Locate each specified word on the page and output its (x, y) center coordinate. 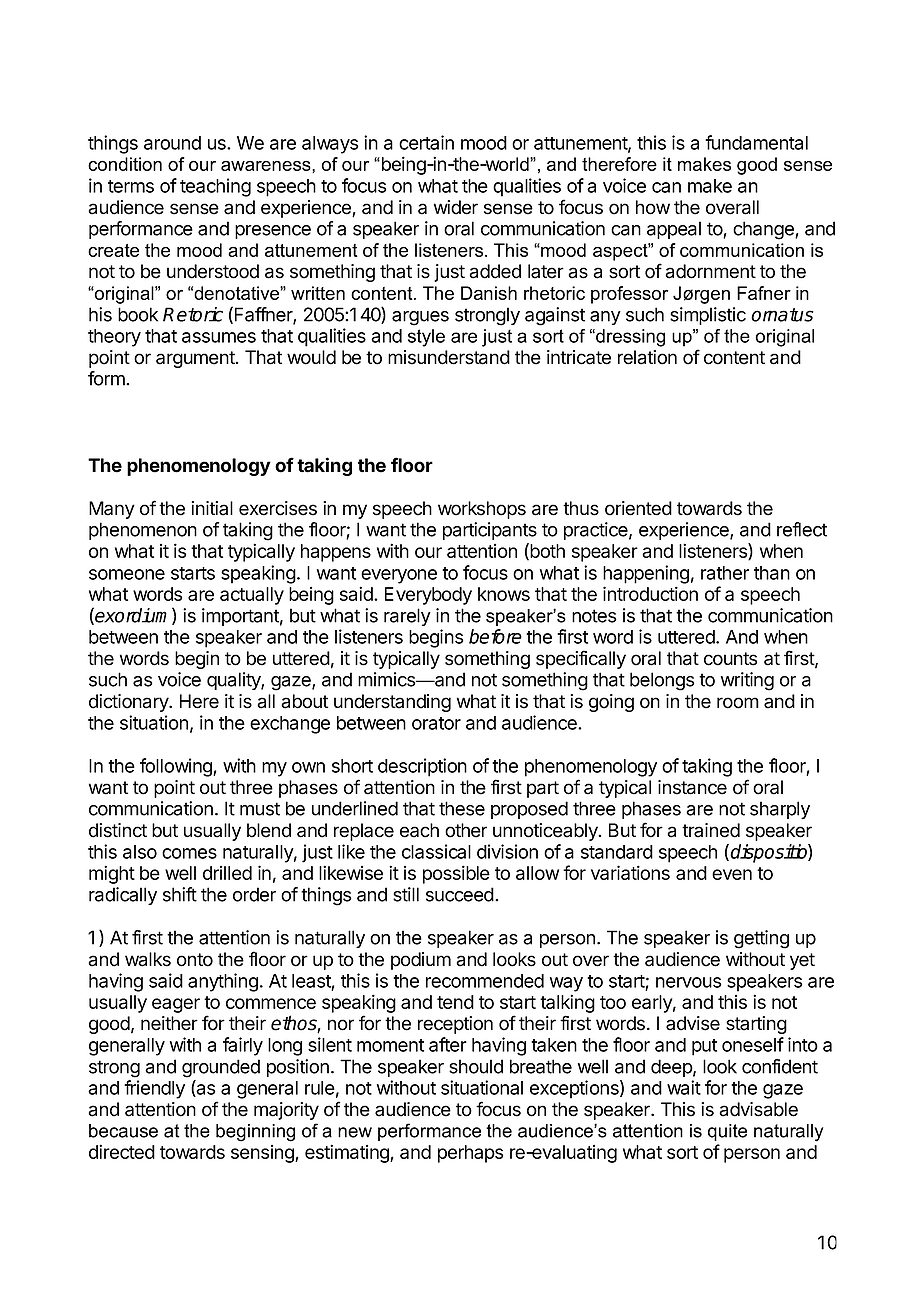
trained (711, 830)
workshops (482, 510)
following (177, 767)
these (462, 808)
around (172, 143)
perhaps (470, 1154)
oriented (638, 508)
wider (456, 207)
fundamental (756, 142)
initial (212, 508)
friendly (154, 1089)
